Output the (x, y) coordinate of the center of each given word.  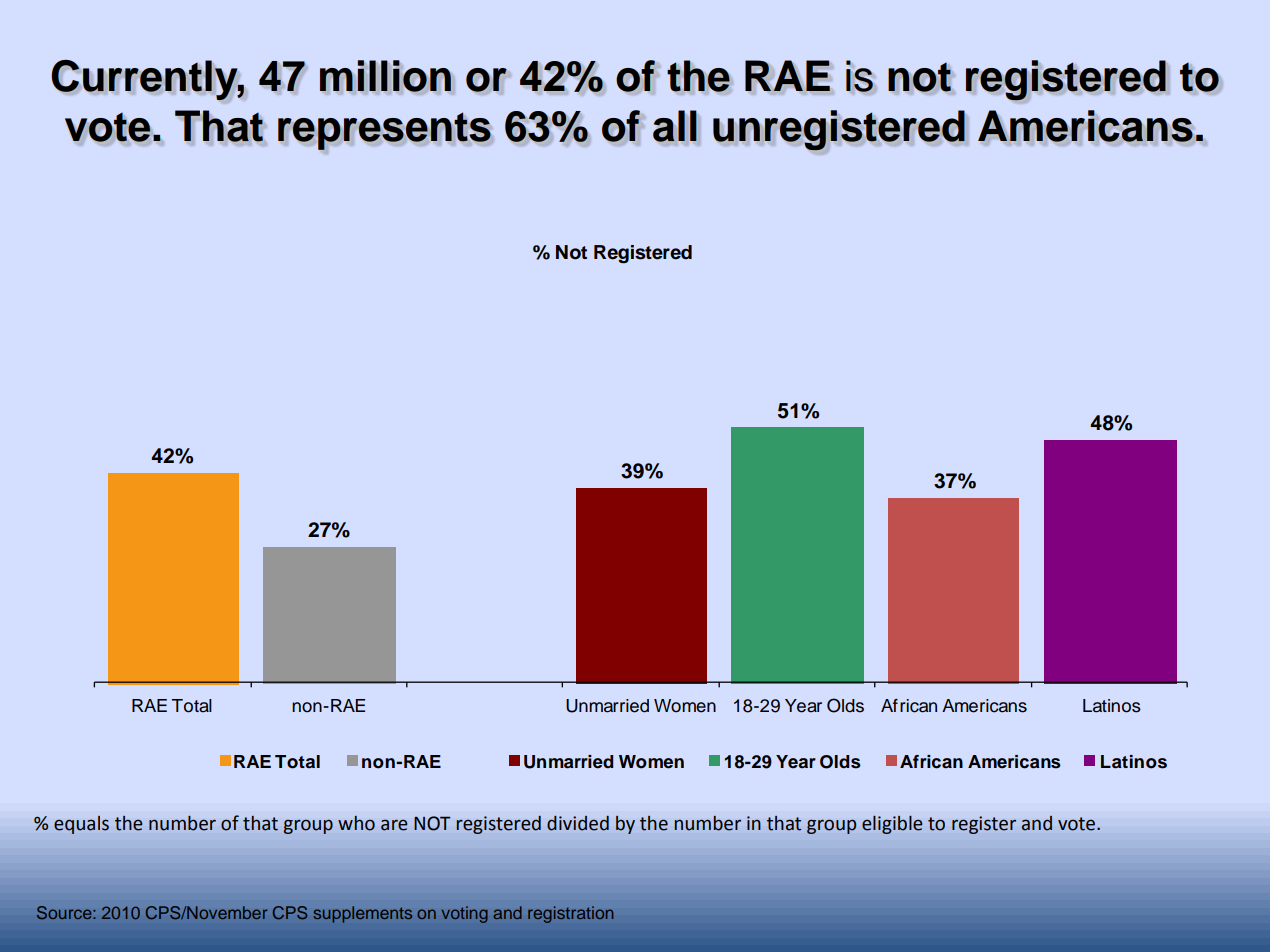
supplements (363, 914)
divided (578, 823)
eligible (892, 825)
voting (465, 914)
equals (81, 825)
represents (384, 131)
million (385, 76)
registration (570, 914)
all (675, 126)
